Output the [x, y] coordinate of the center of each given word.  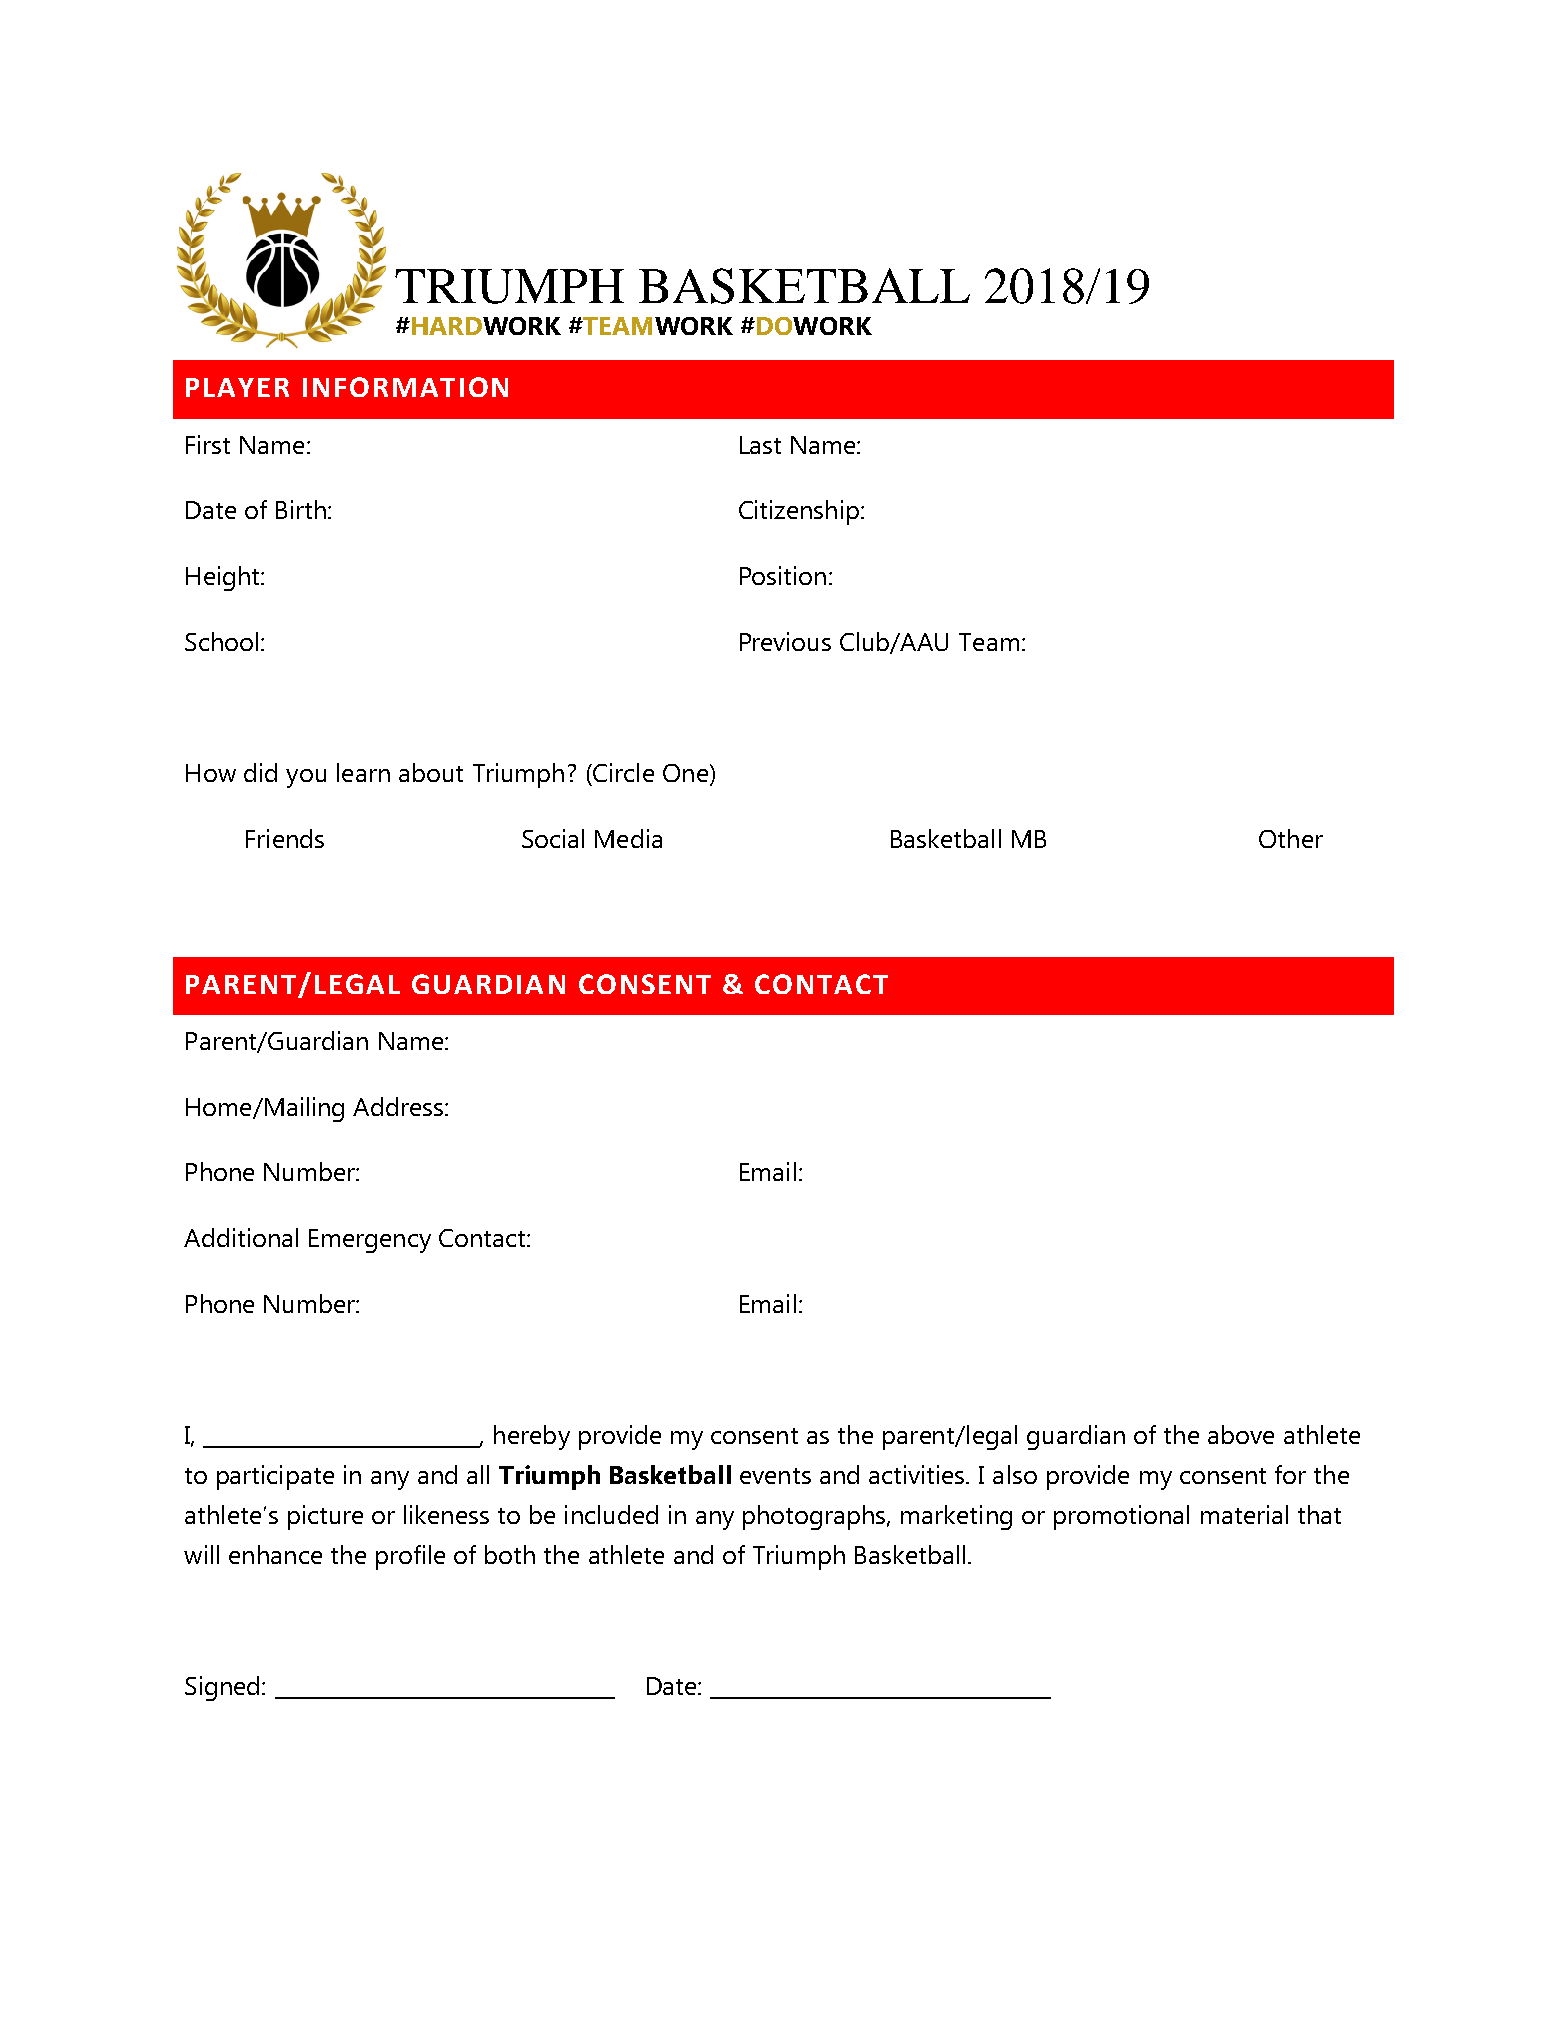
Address [399, 1106]
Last [760, 445]
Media [628, 838]
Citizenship [799, 512]
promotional [1121, 1517]
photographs [815, 1517]
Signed [222, 1688]
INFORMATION [405, 387]
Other [1291, 838]
